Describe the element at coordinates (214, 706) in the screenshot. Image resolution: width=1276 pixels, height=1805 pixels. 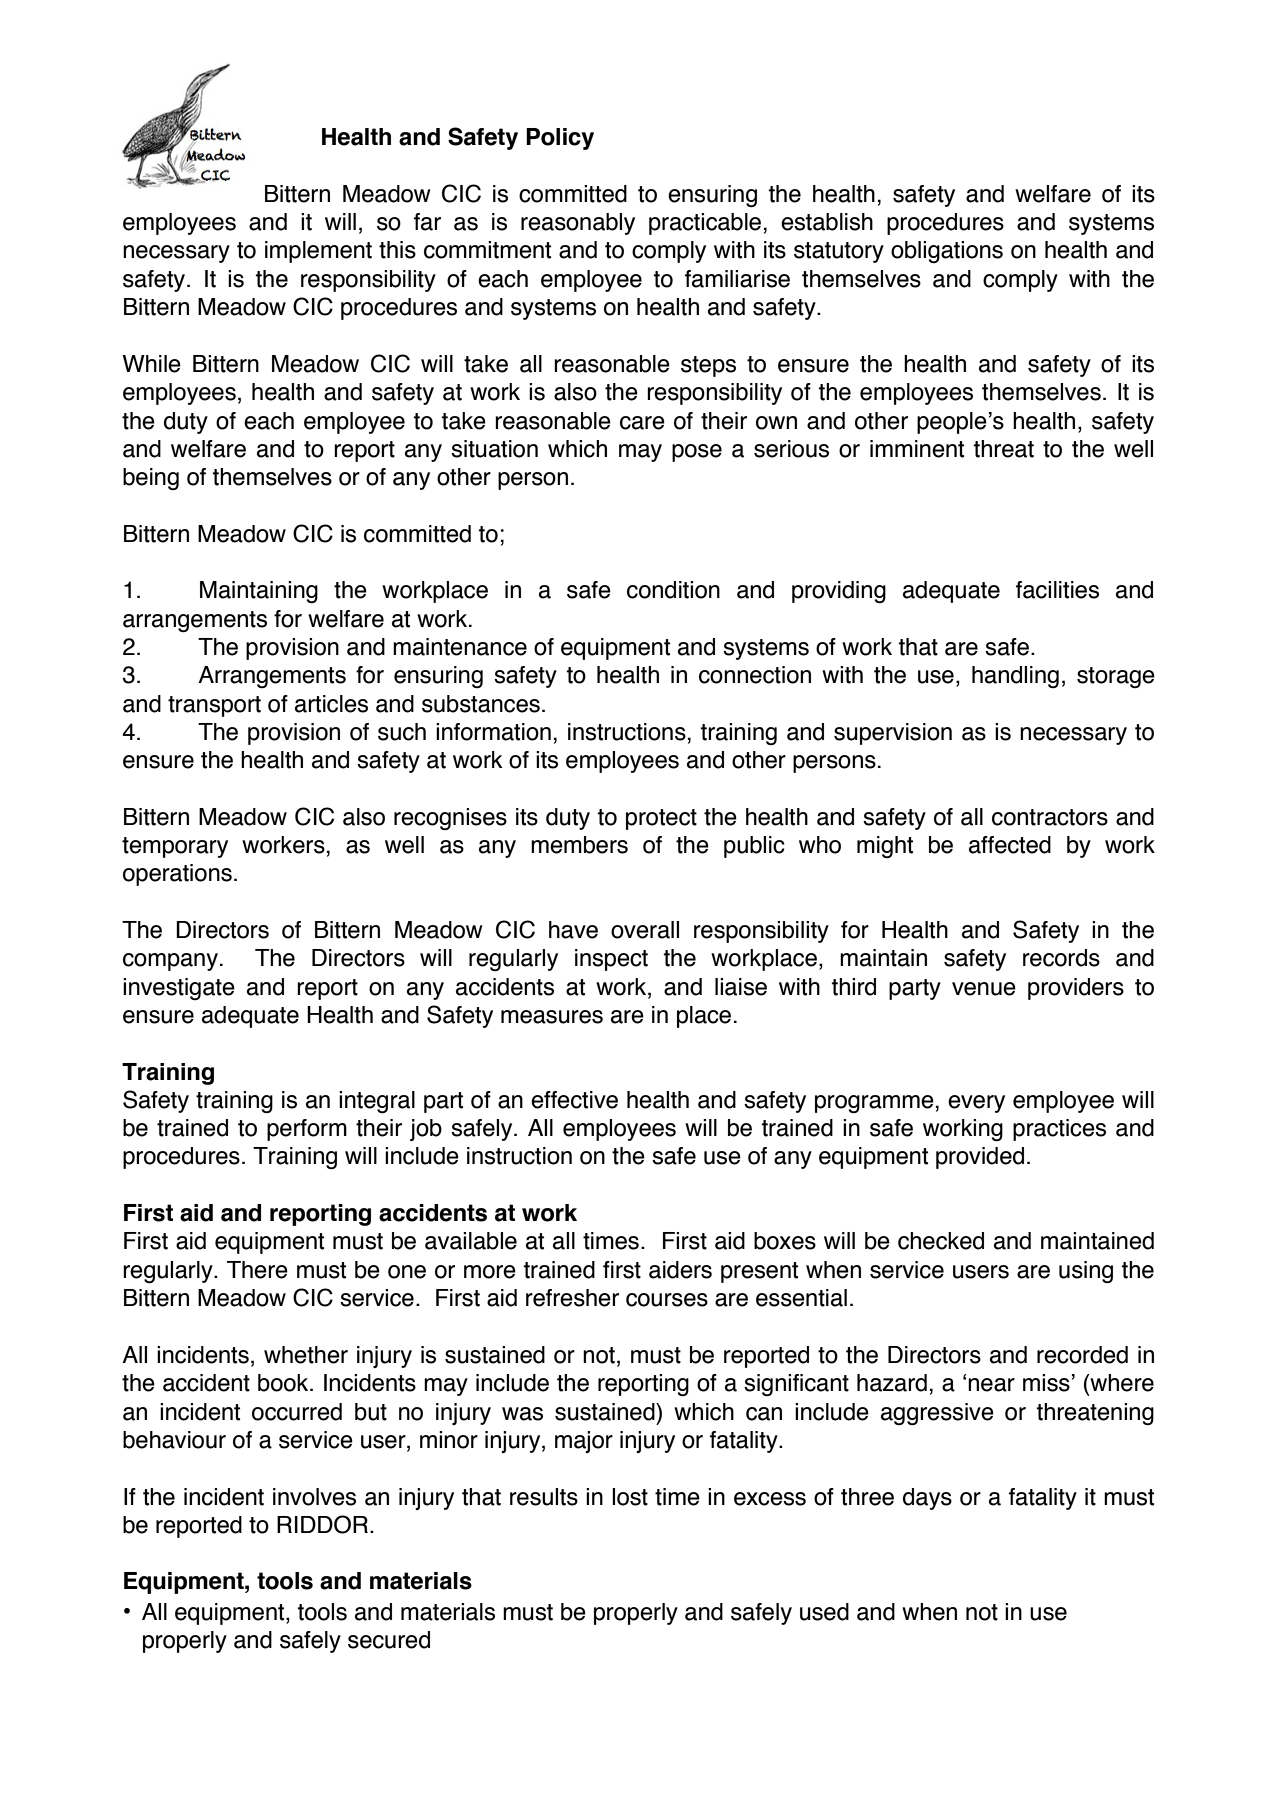
I see `transport` at that location.
